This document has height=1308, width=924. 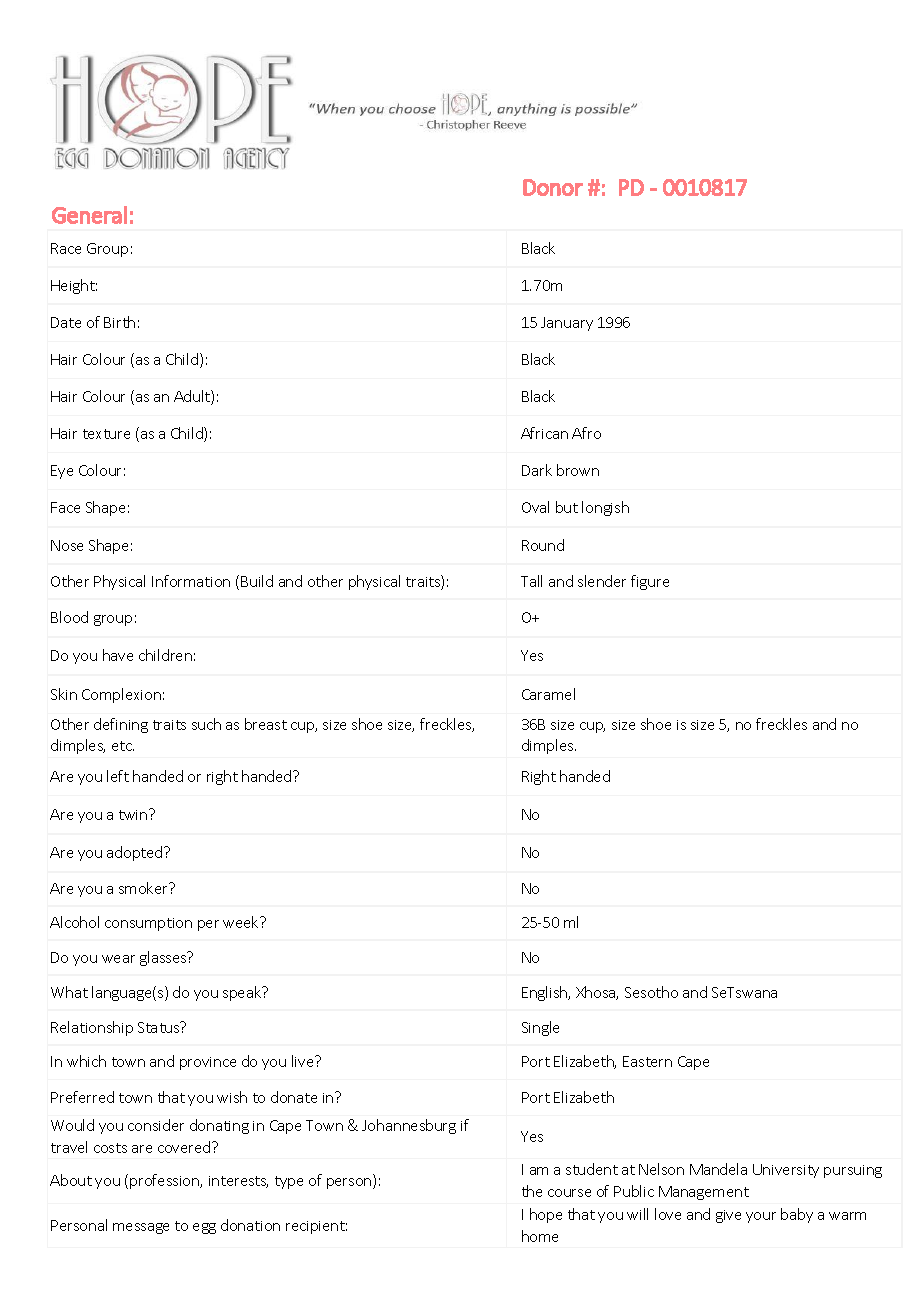 I want to click on figure, so click(x=650, y=582).
